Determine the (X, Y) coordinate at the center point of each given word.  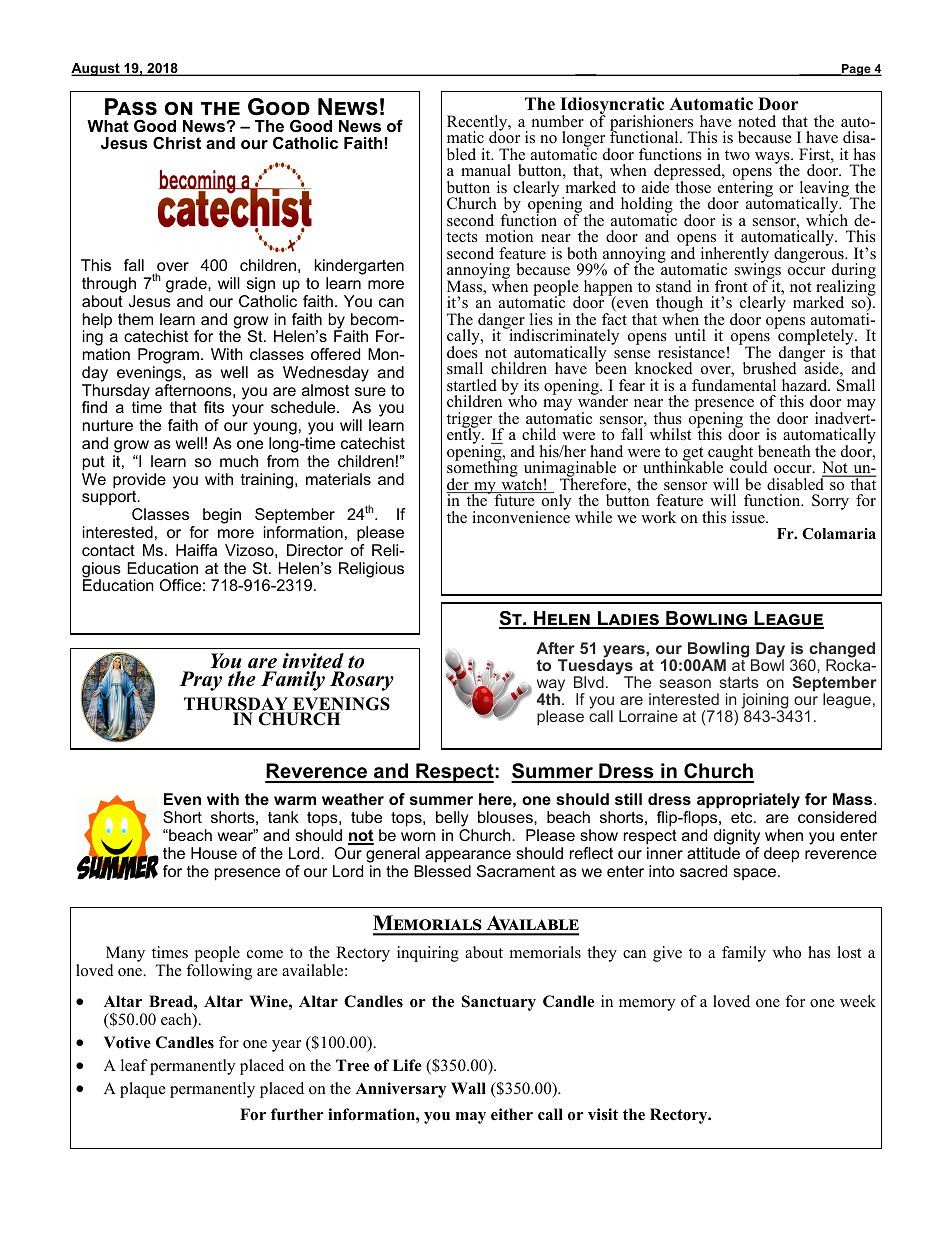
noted (757, 121)
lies (541, 319)
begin (222, 516)
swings (758, 271)
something (482, 469)
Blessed (442, 871)
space (754, 874)
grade (187, 285)
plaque (143, 1090)
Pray (200, 681)
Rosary (362, 681)
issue (749, 517)
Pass (131, 107)
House (214, 853)
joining (766, 702)
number (558, 121)
